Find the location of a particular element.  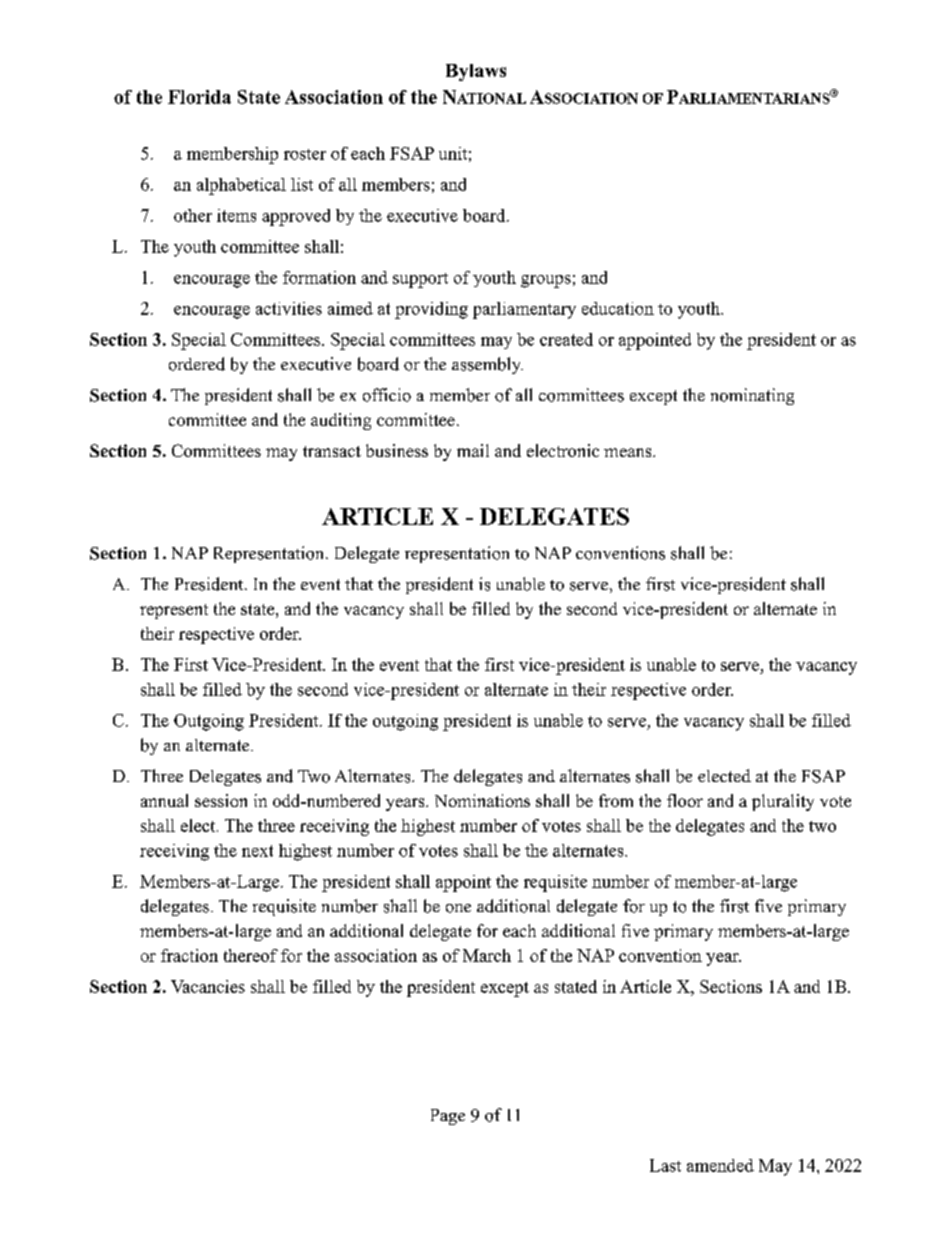

education is located at coordinates (618, 308).
